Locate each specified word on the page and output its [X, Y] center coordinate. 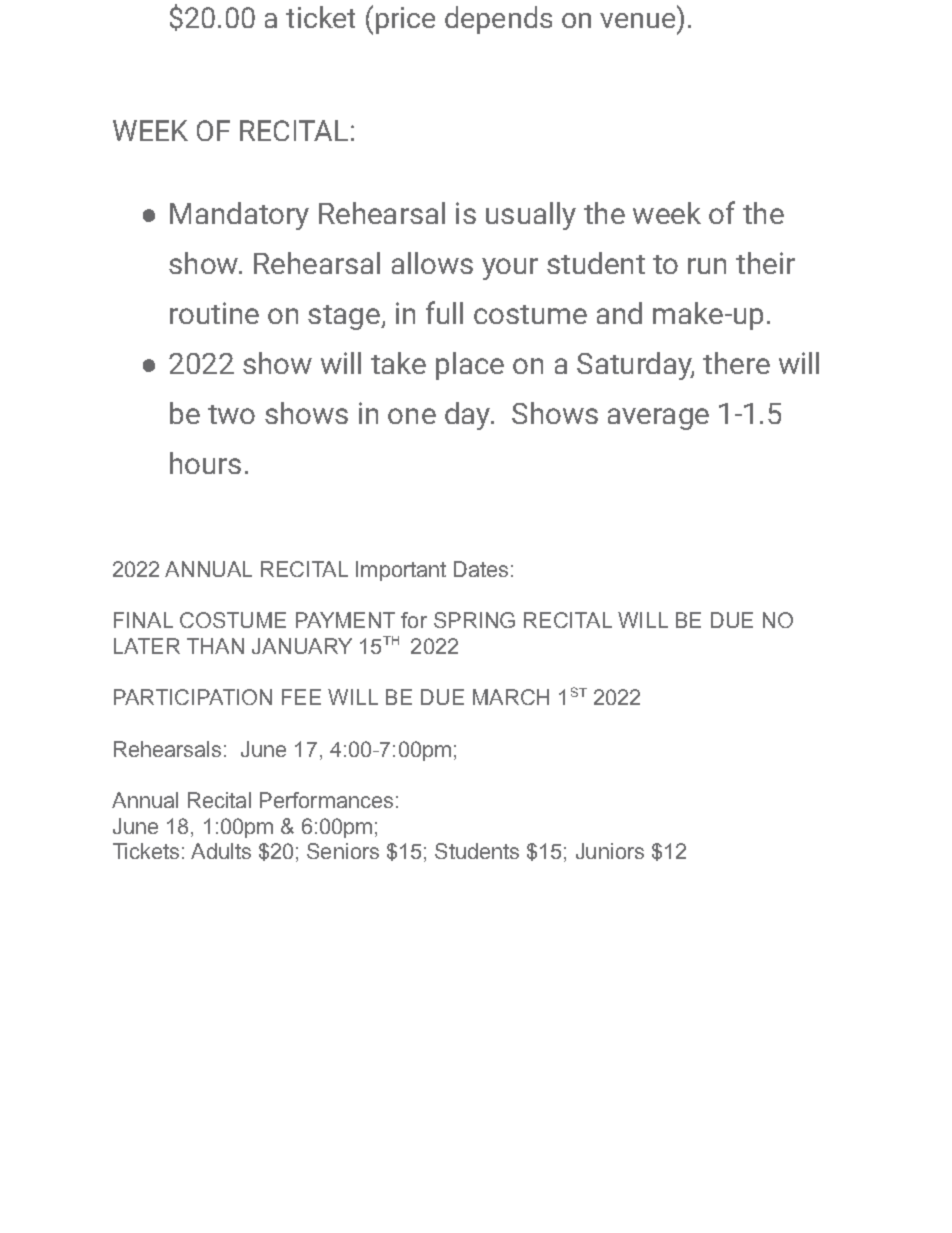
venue [637, 20]
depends [498, 20]
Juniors [610, 851]
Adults [221, 851]
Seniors [343, 851]
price [405, 20]
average [658, 419]
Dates [481, 569]
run [707, 266]
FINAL [143, 620]
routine [214, 313]
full [444, 312]
